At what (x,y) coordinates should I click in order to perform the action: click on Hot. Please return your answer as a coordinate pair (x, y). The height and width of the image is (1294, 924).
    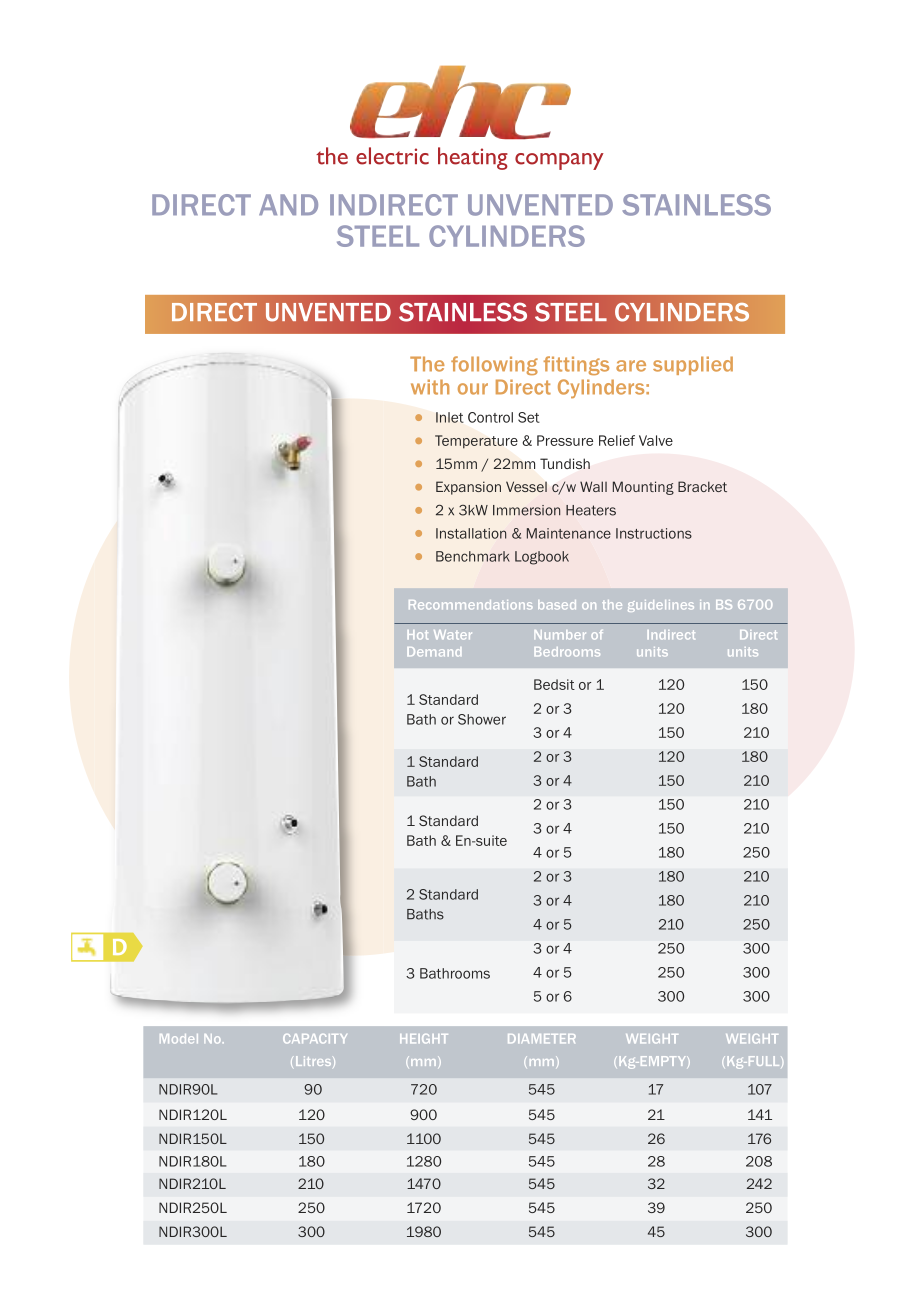
    Looking at the image, I should click on (417, 635).
